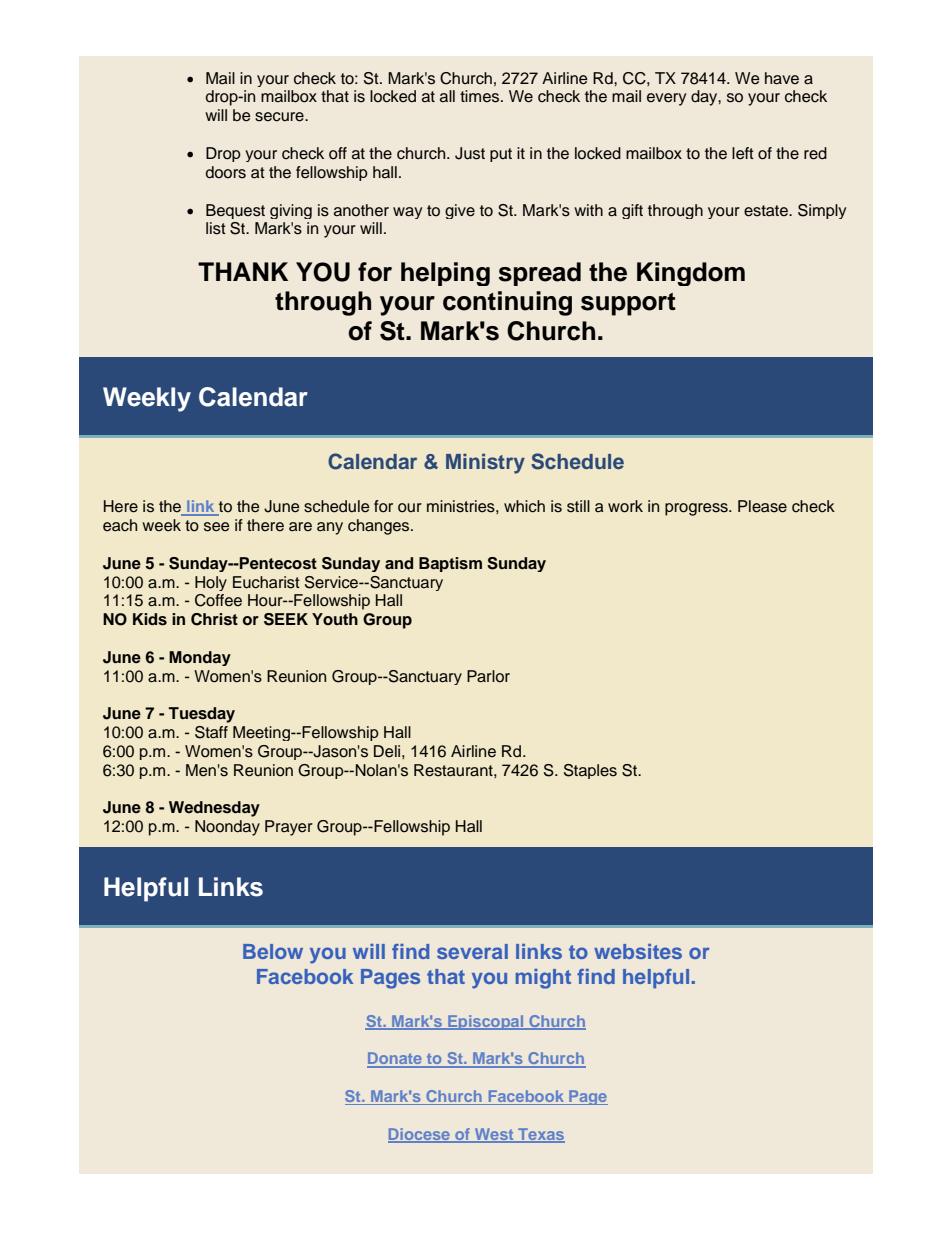 This screenshot has height=1233, width=952. What do you see at coordinates (450, 564) in the screenshot?
I see `Baptism` at bounding box center [450, 564].
